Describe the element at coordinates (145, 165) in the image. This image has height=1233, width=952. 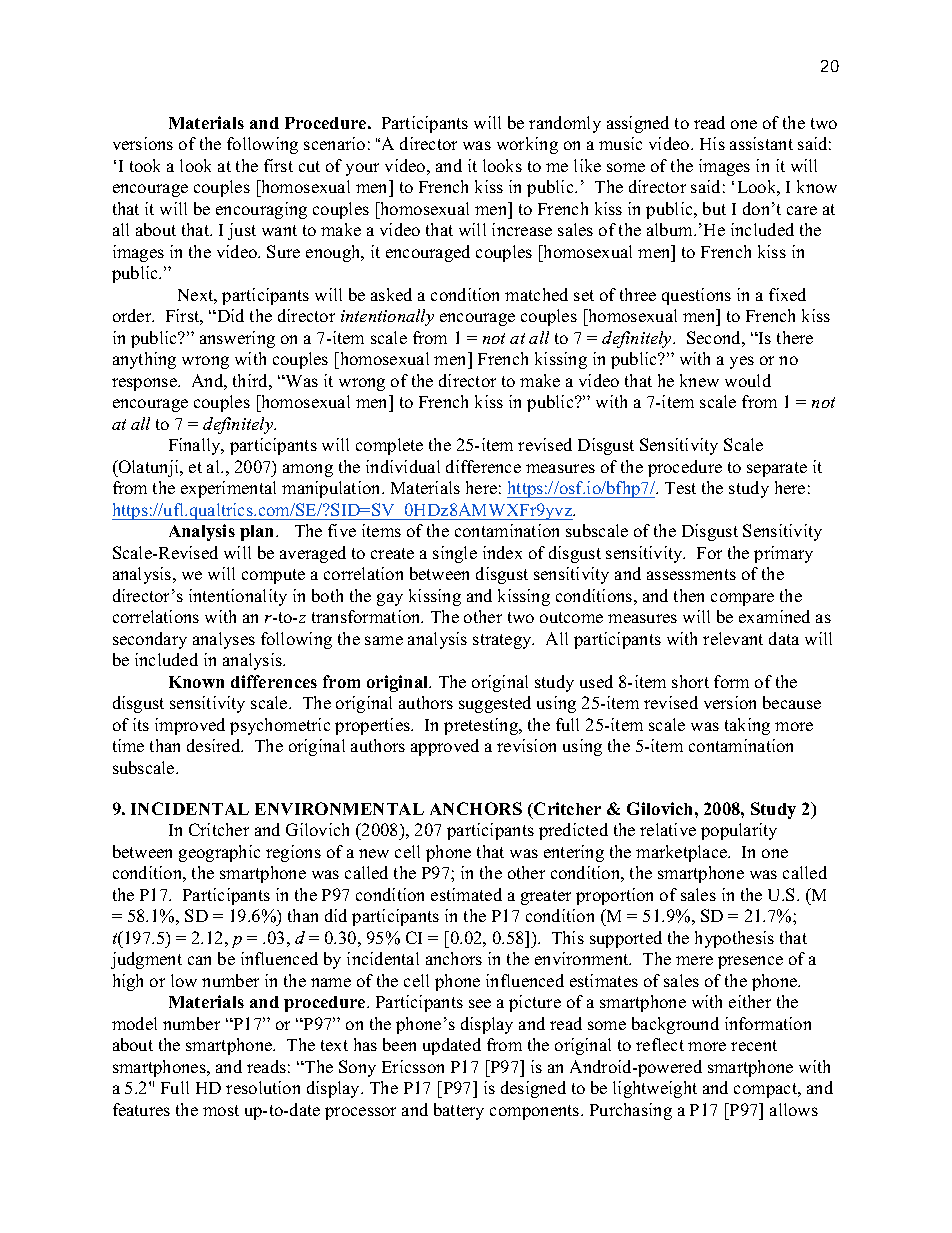
I see `took` at that location.
